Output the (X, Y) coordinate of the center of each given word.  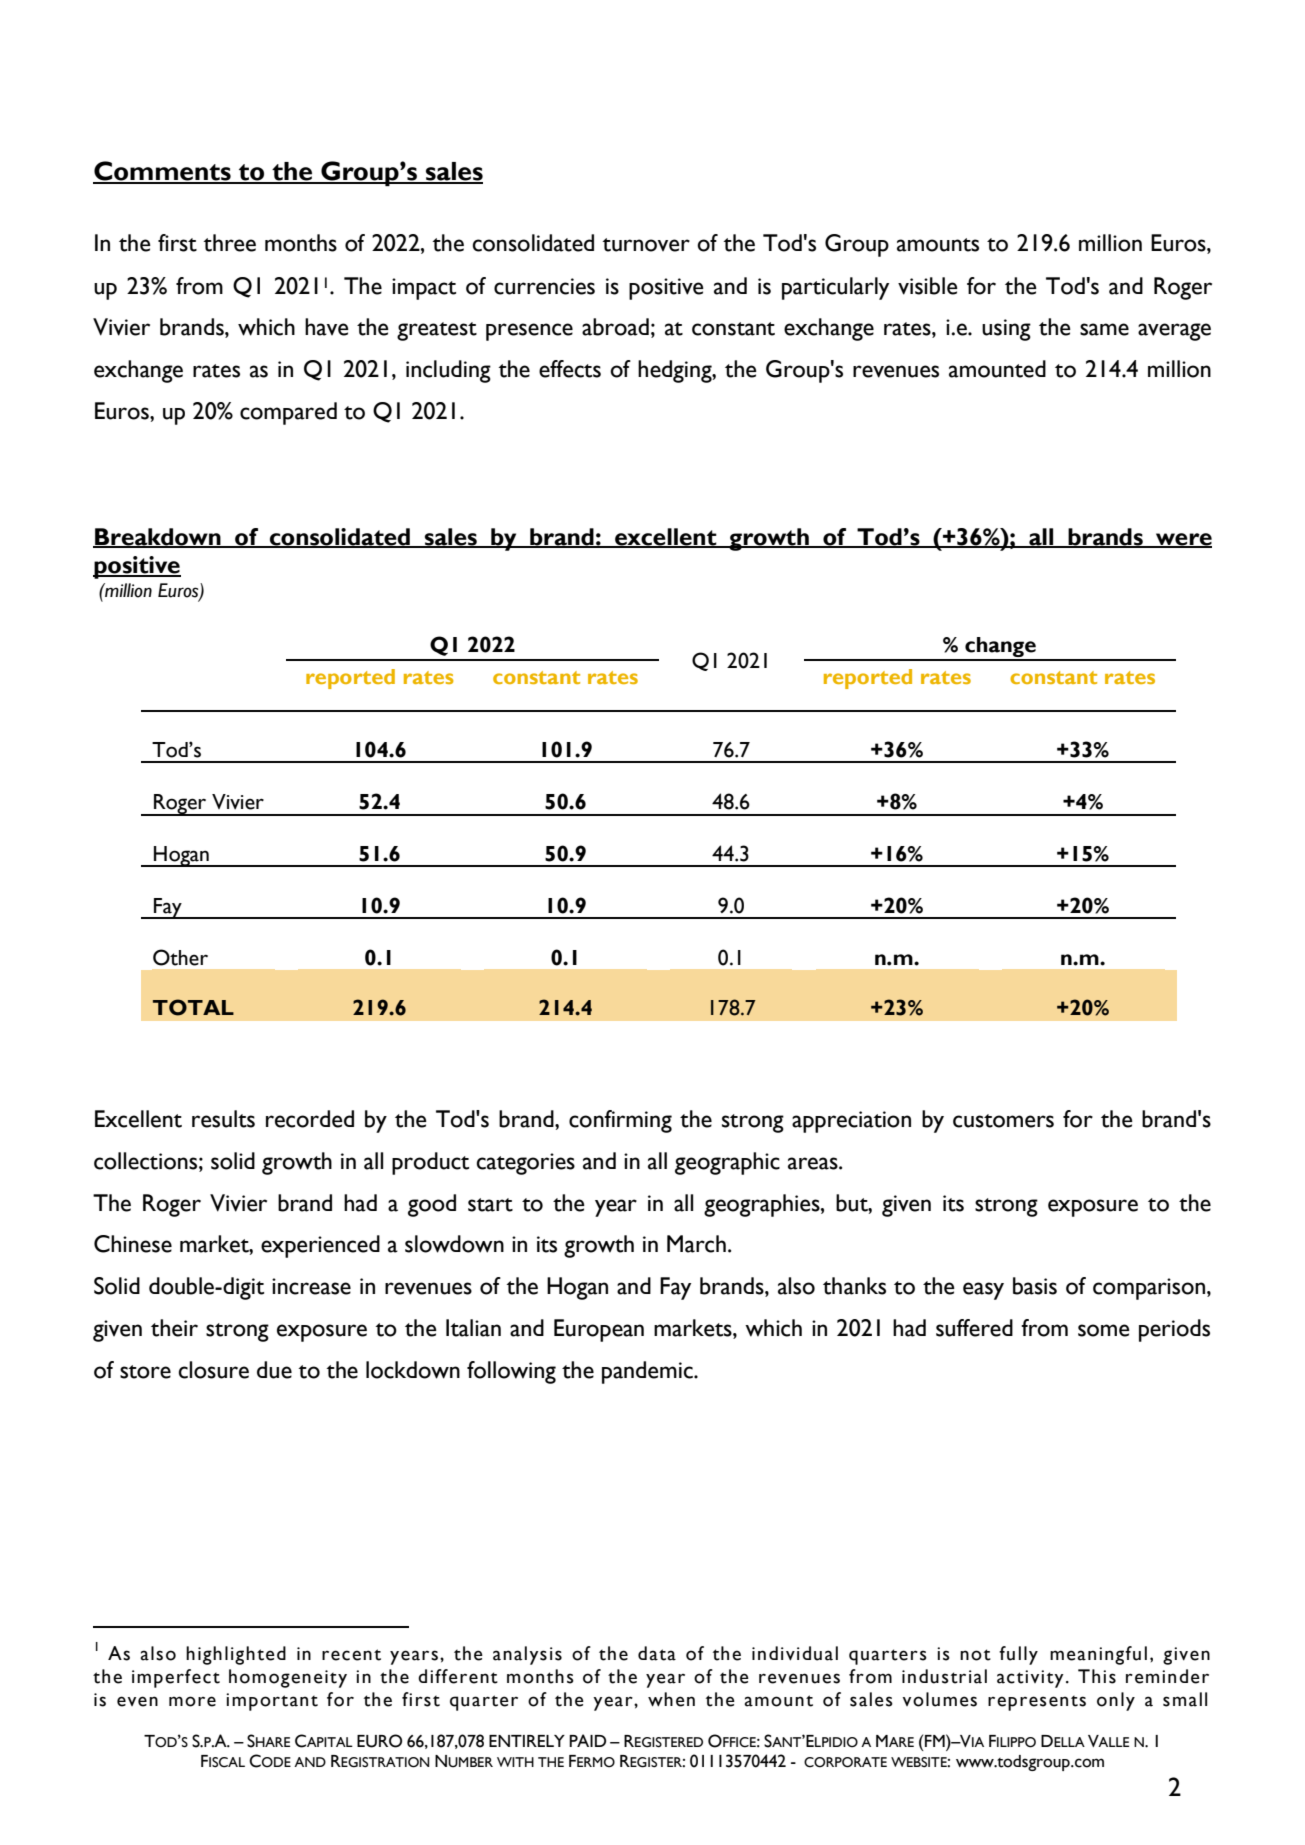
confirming (620, 1121)
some (1104, 1330)
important (272, 1702)
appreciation (851, 1122)
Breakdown (158, 538)
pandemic (648, 1372)
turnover (646, 245)
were (1183, 540)
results (223, 1119)
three (229, 243)
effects (570, 369)
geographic (727, 1163)
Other (180, 957)
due (274, 1370)
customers (1003, 1121)
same (1104, 329)
